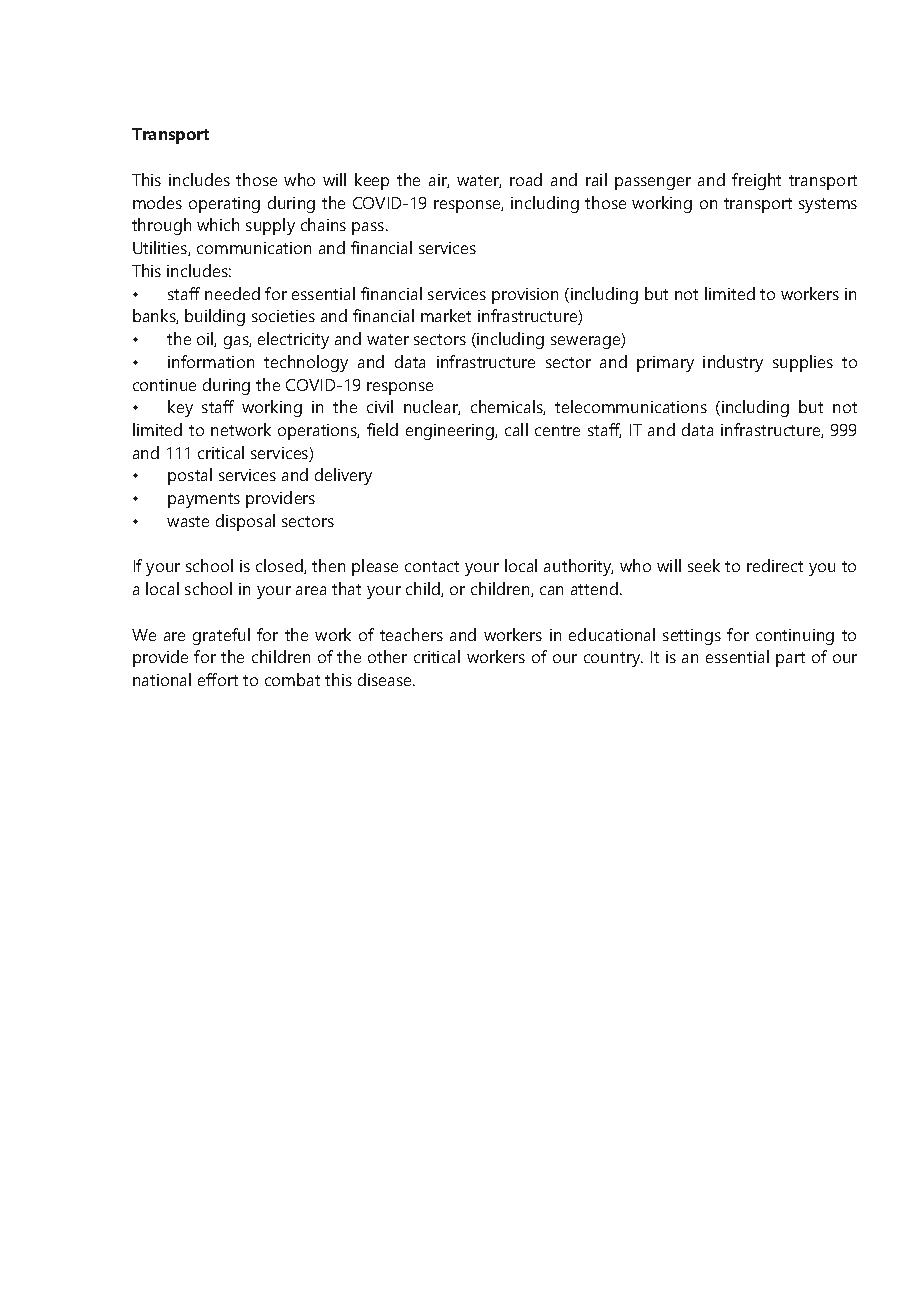  What do you see at coordinates (790, 659) in the image?
I see `part` at bounding box center [790, 659].
